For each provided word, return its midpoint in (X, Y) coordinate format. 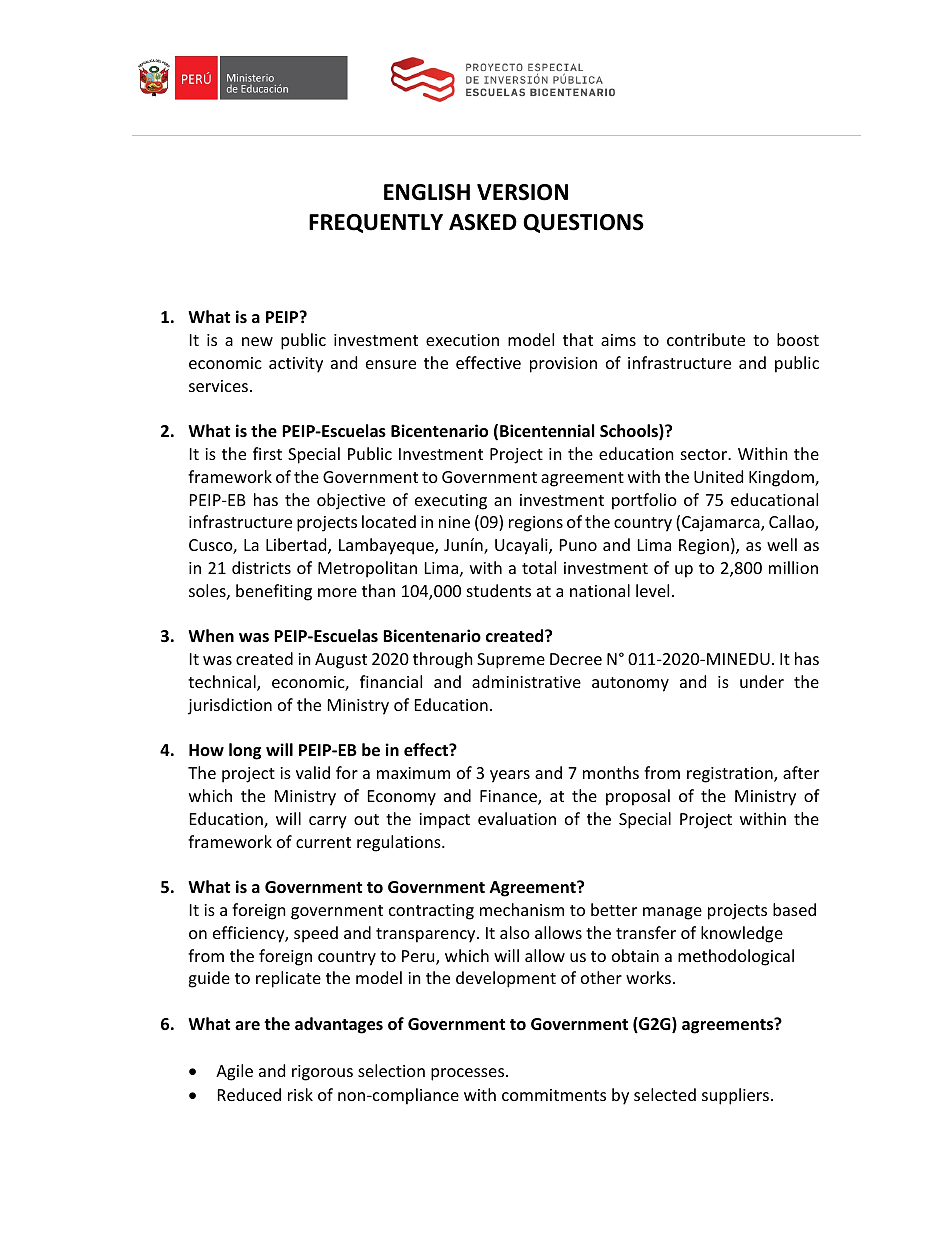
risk (300, 1094)
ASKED (483, 222)
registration (731, 775)
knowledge (742, 934)
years (510, 776)
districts (261, 567)
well (782, 544)
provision (563, 365)
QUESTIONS (583, 223)
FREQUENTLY (376, 223)
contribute (706, 339)
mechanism (522, 909)
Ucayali (522, 546)
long (245, 751)
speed (316, 934)
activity (296, 365)
